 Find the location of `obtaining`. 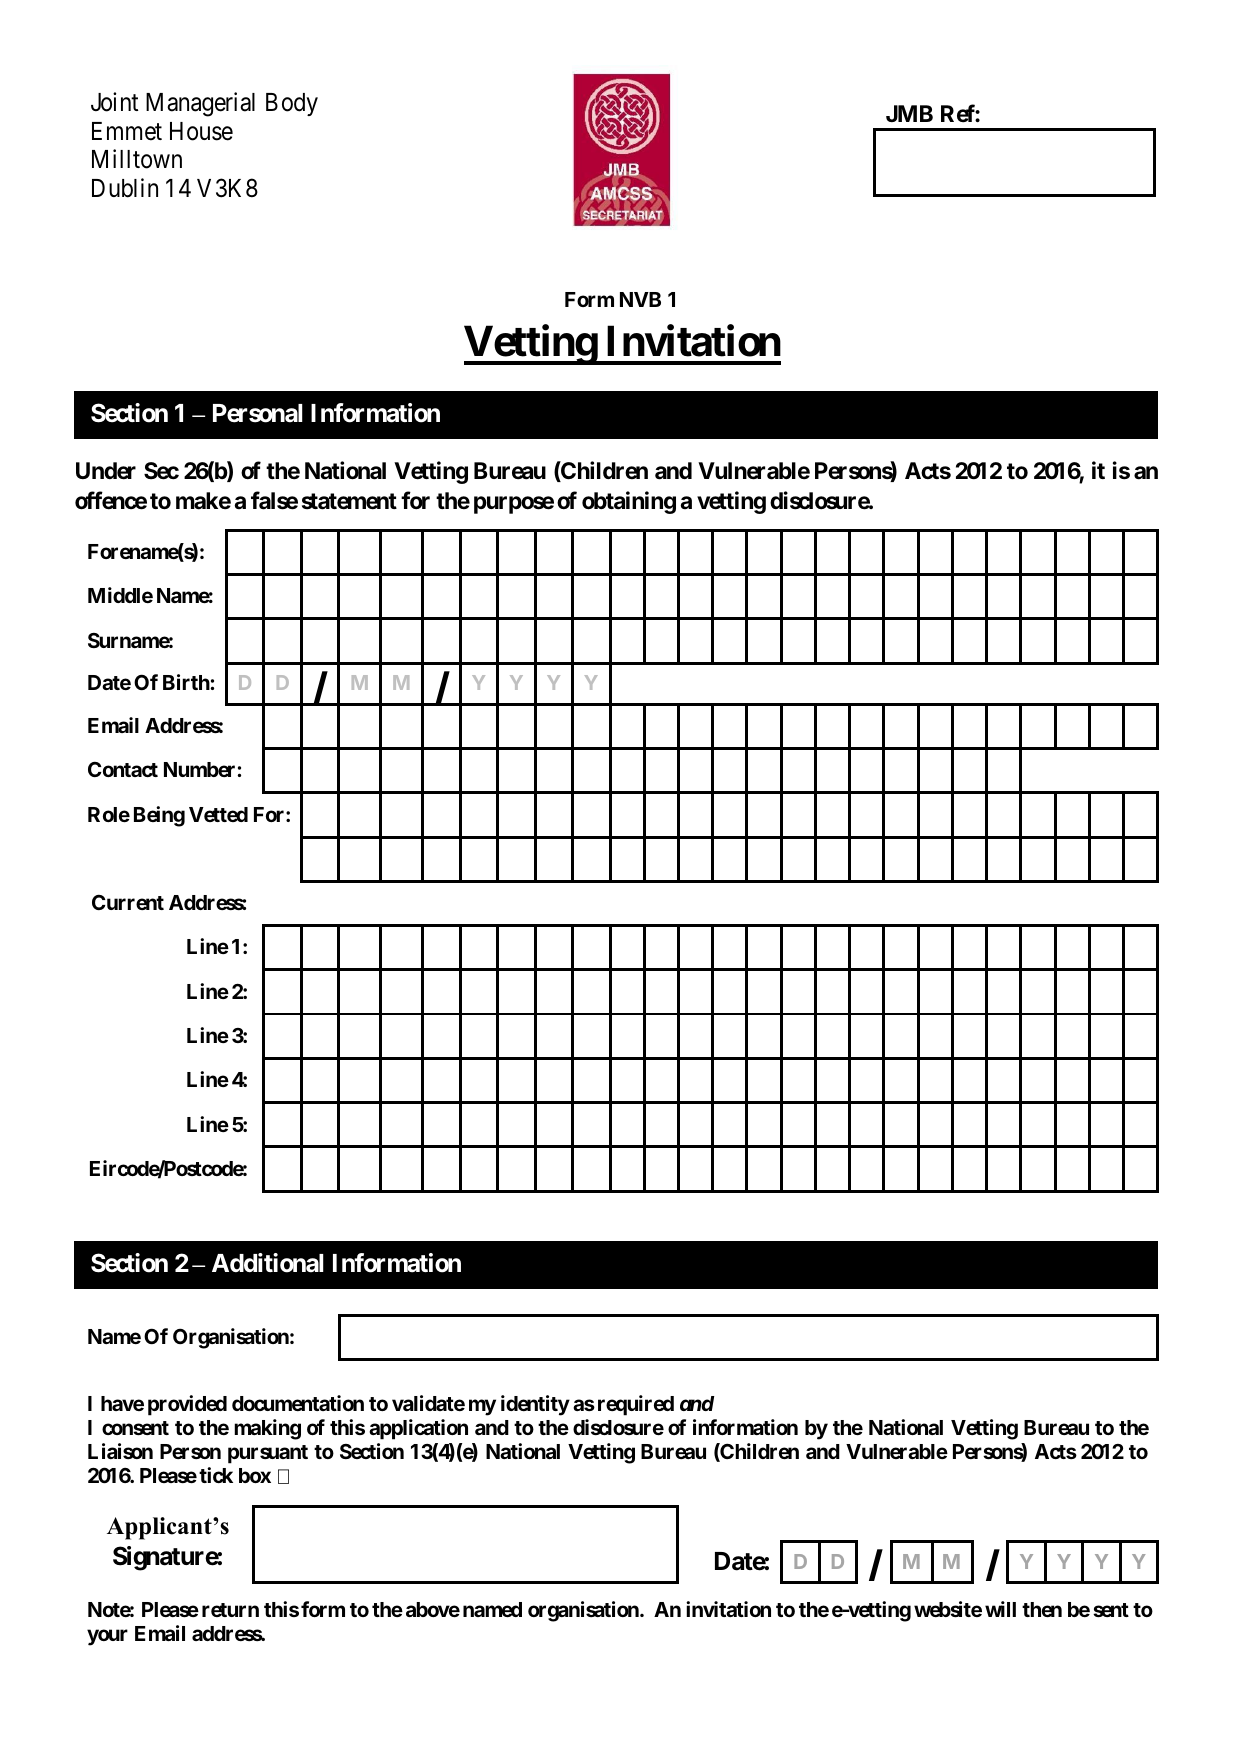

obtaining is located at coordinates (629, 502).
